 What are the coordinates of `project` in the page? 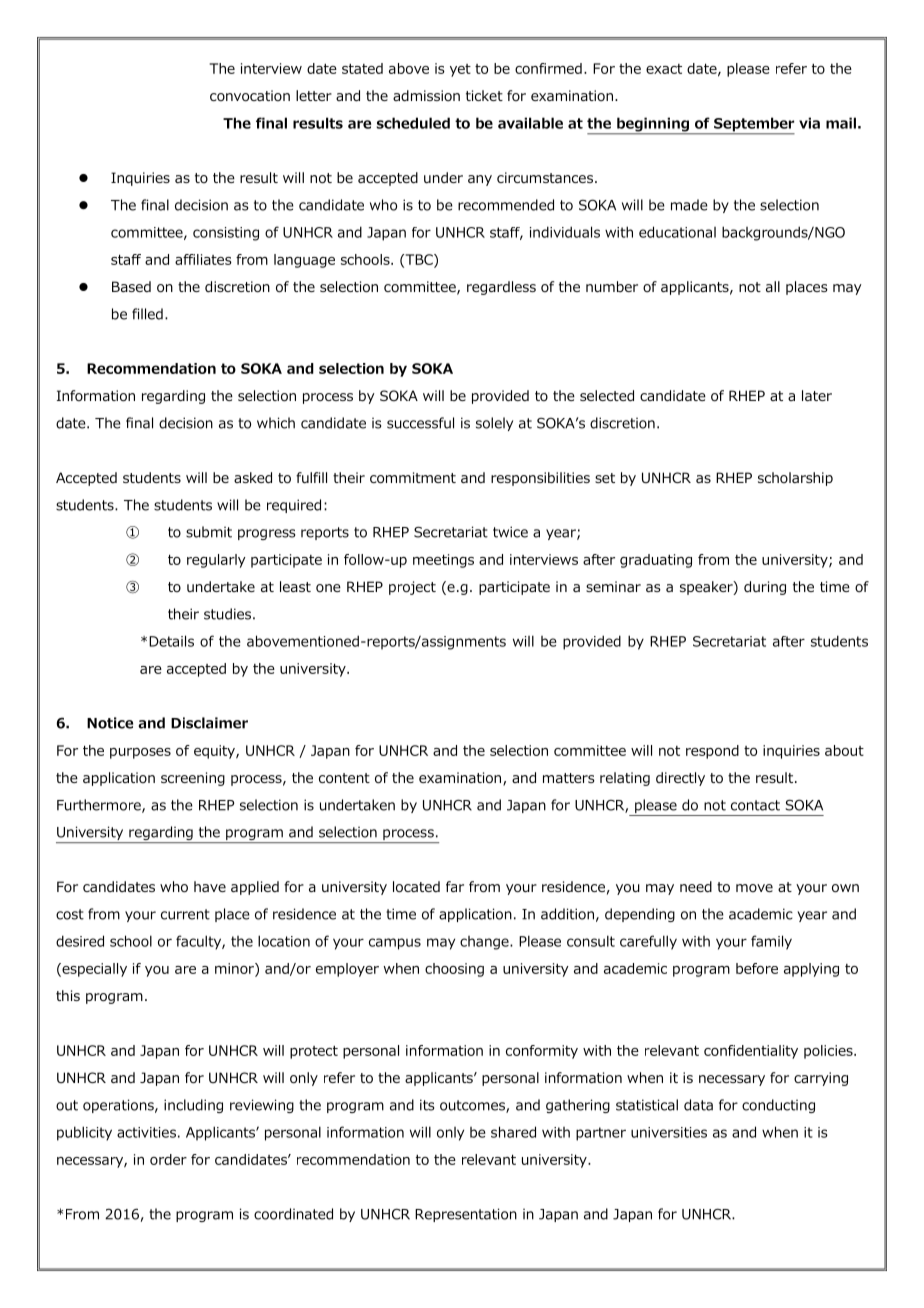 It's located at (412, 588).
